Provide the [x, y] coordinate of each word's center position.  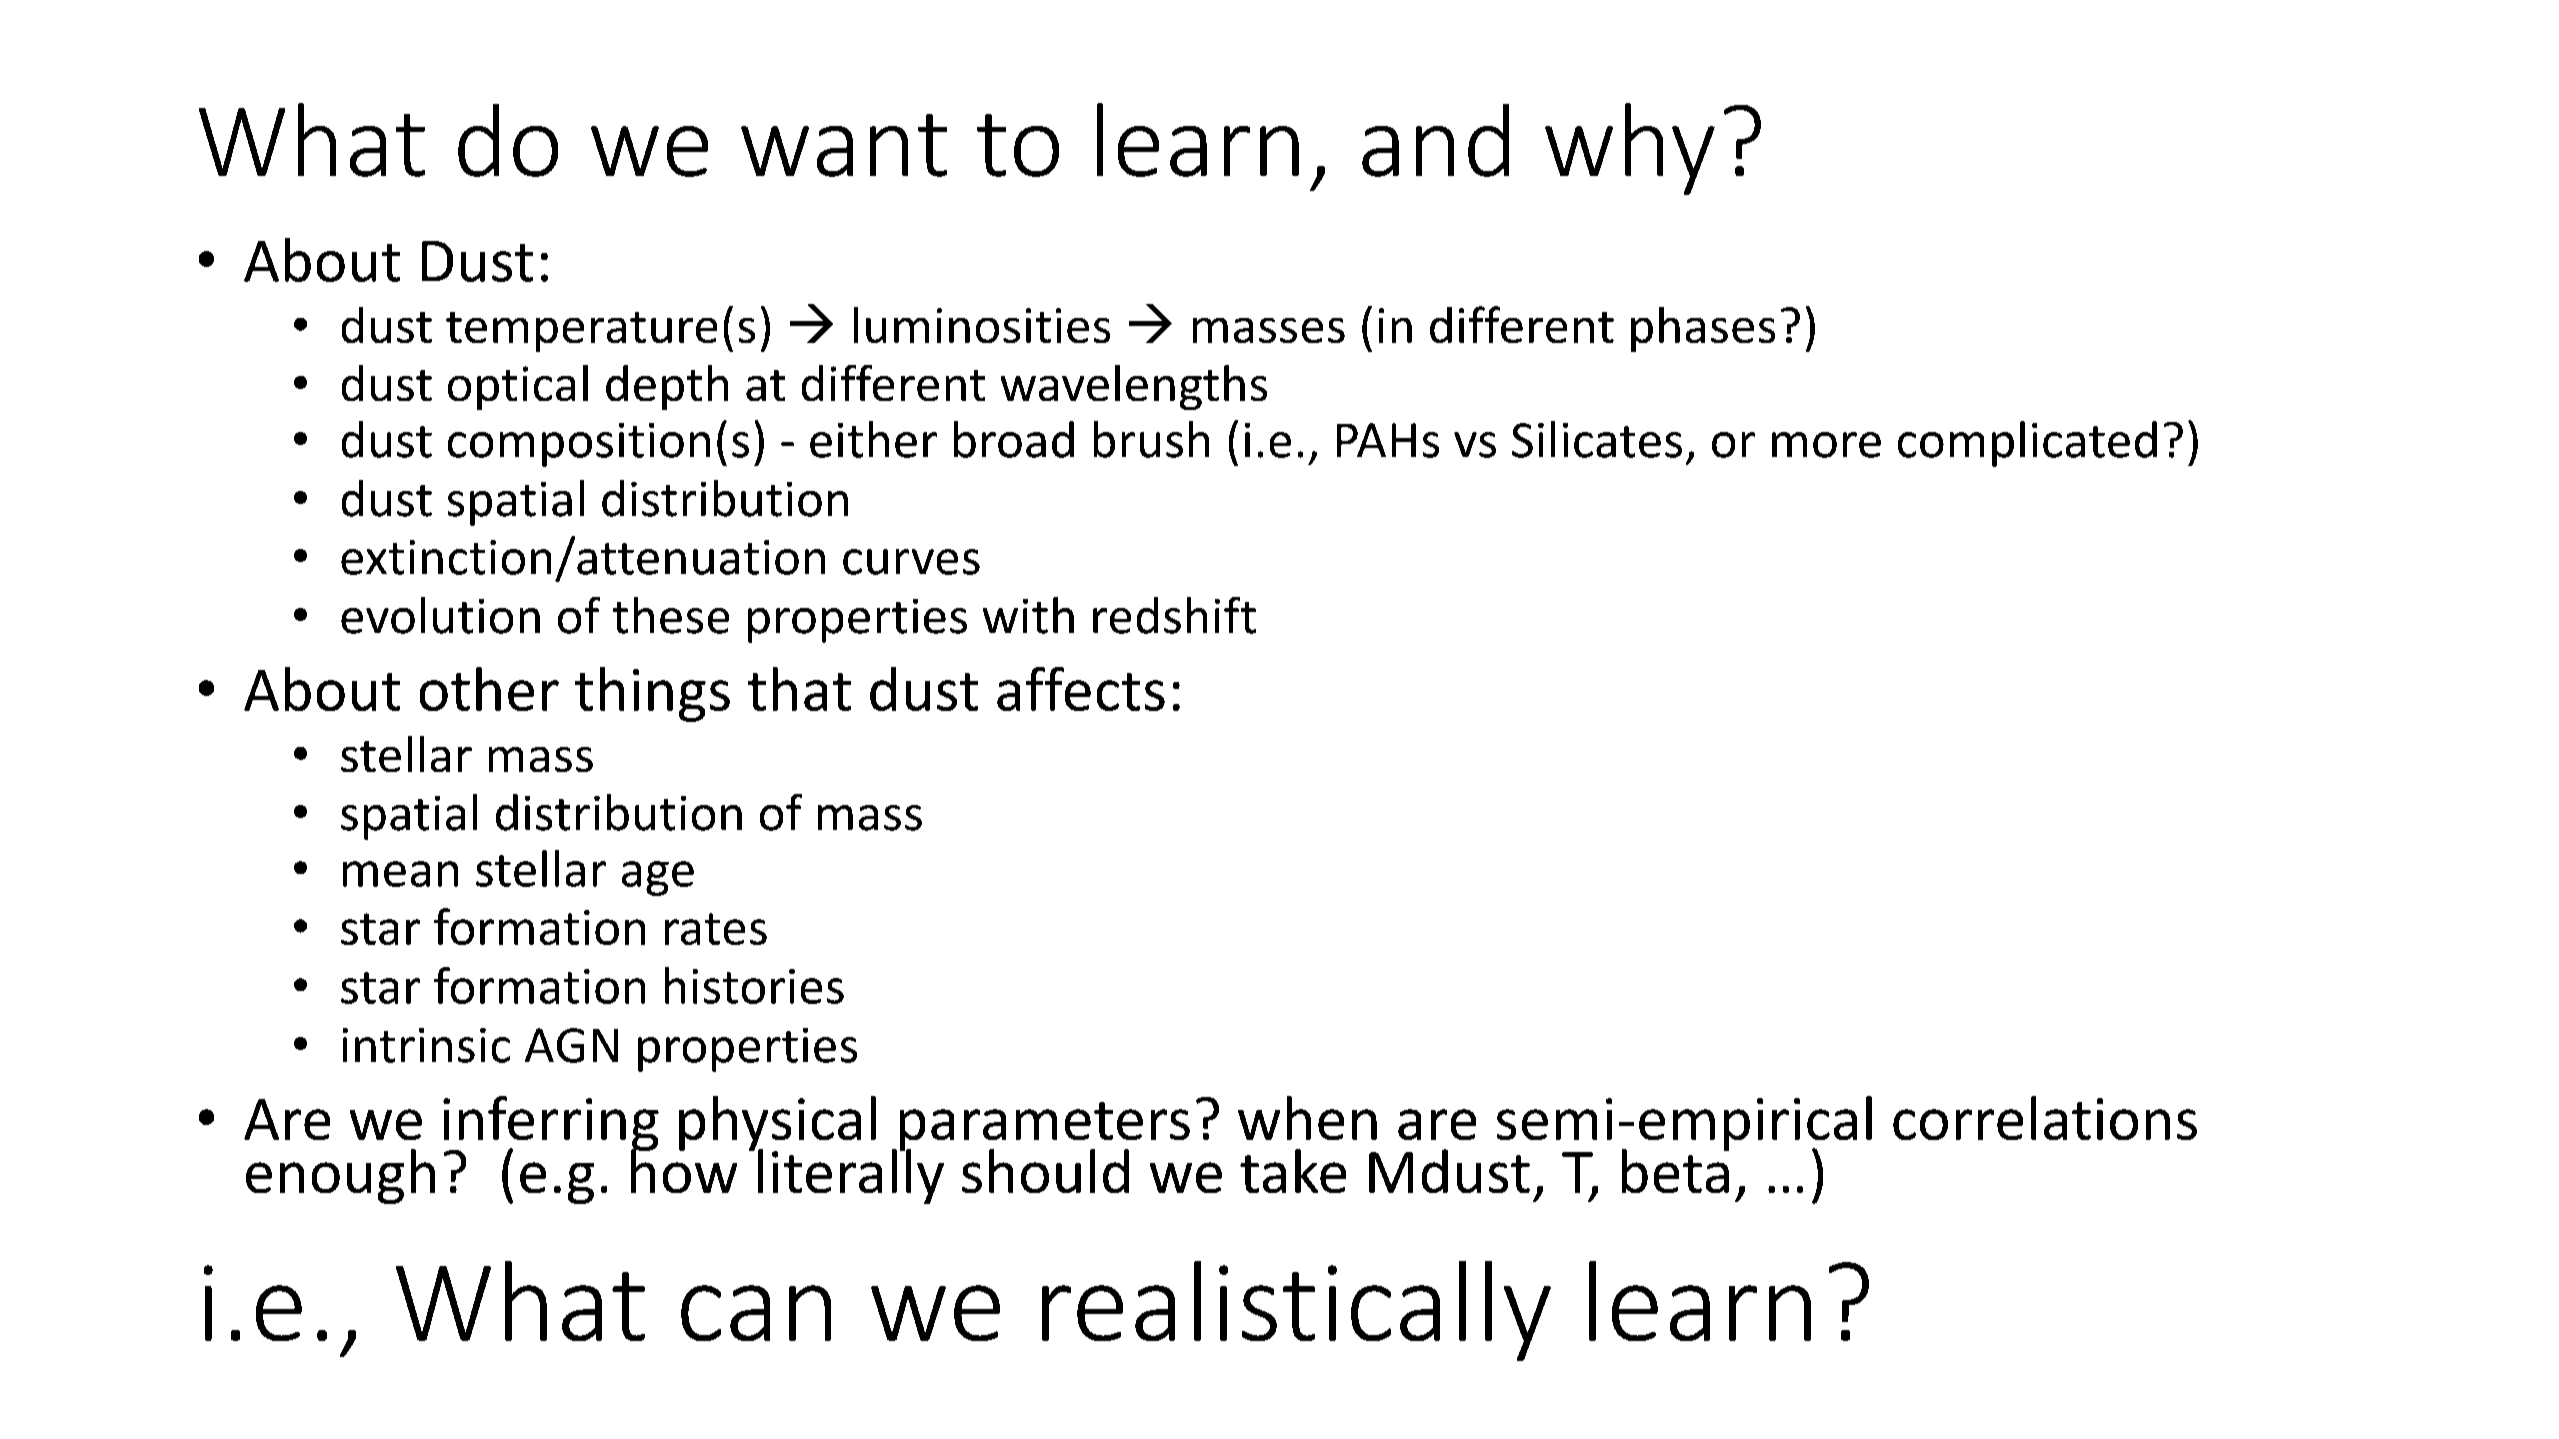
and [1435, 140]
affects [1081, 689]
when [1307, 1118]
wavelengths [1134, 387]
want [844, 145]
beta [1675, 1170]
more [1826, 445]
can [756, 1313]
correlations [2045, 1118]
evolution [440, 615]
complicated [2027, 444]
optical [518, 387]
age [658, 878]
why [1630, 149]
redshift [1174, 615]
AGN [571, 1045]
